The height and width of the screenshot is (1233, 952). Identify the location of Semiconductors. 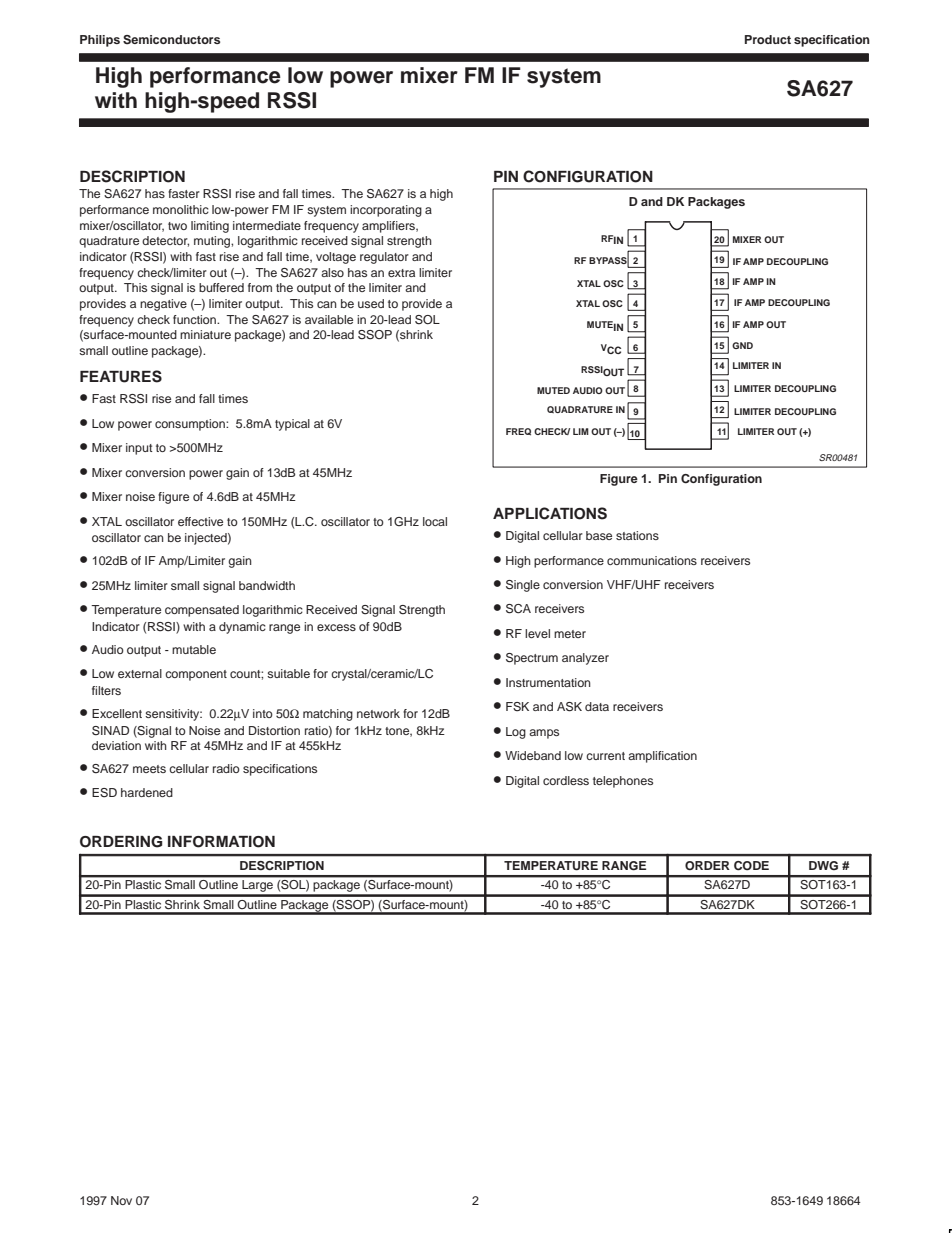
(171, 40).
